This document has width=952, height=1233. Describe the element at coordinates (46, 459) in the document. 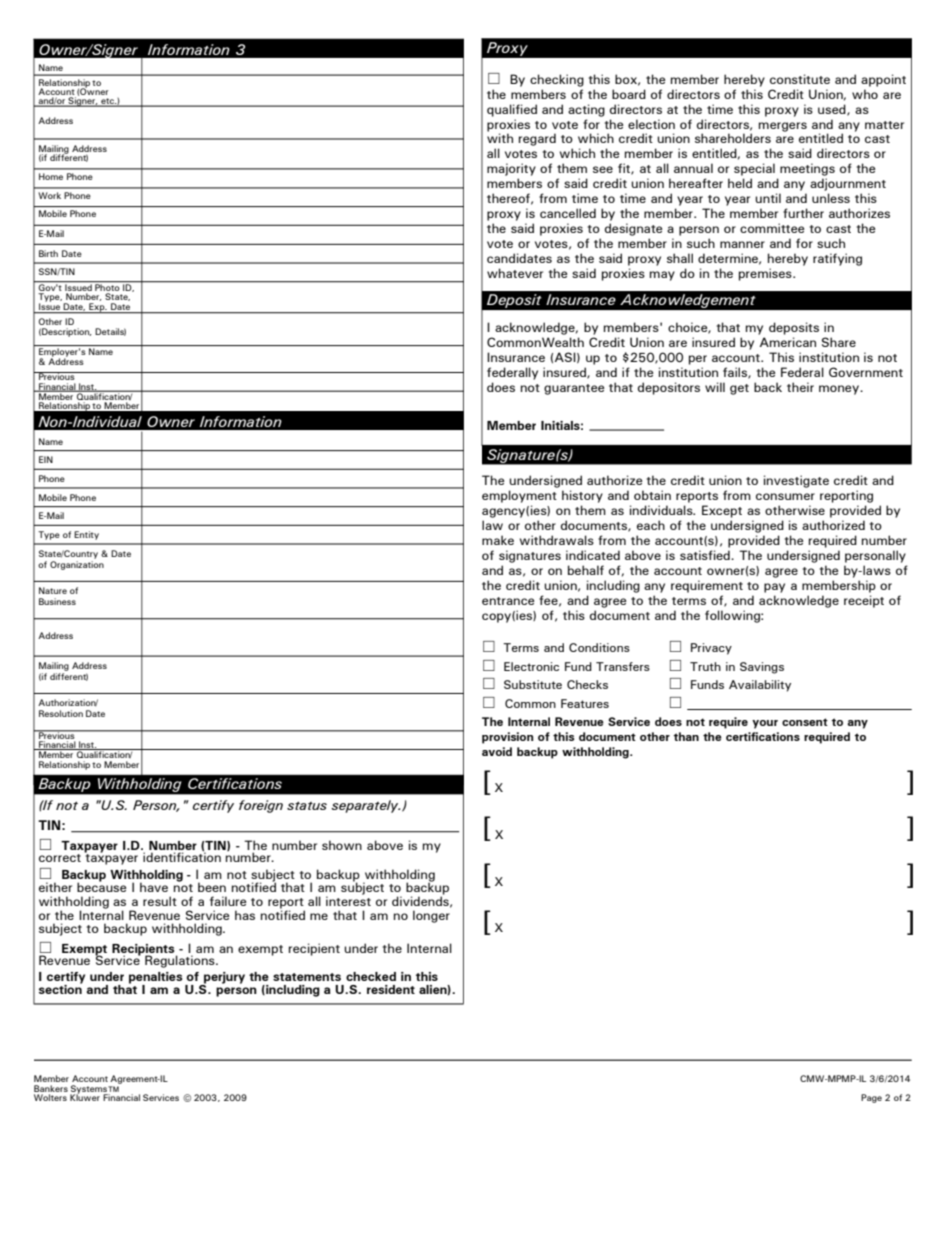

I see `EIN` at that location.
